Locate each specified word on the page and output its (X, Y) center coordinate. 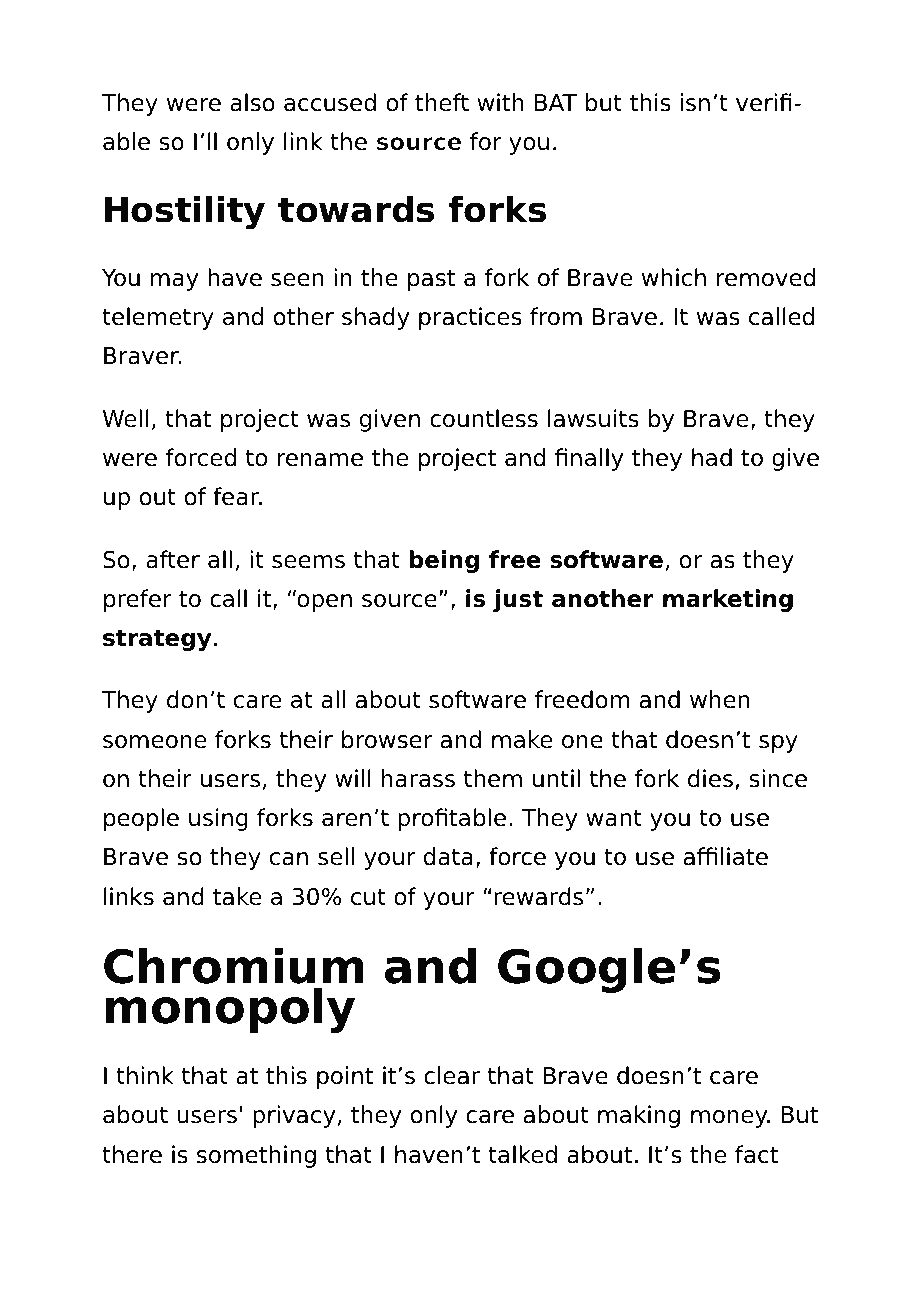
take (237, 896)
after (173, 559)
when (719, 699)
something (256, 1156)
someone (155, 742)
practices (470, 318)
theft (442, 102)
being (444, 561)
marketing (728, 600)
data (448, 856)
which (674, 277)
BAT (556, 102)
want (614, 818)
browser (387, 739)
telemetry (158, 318)
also (252, 102)
